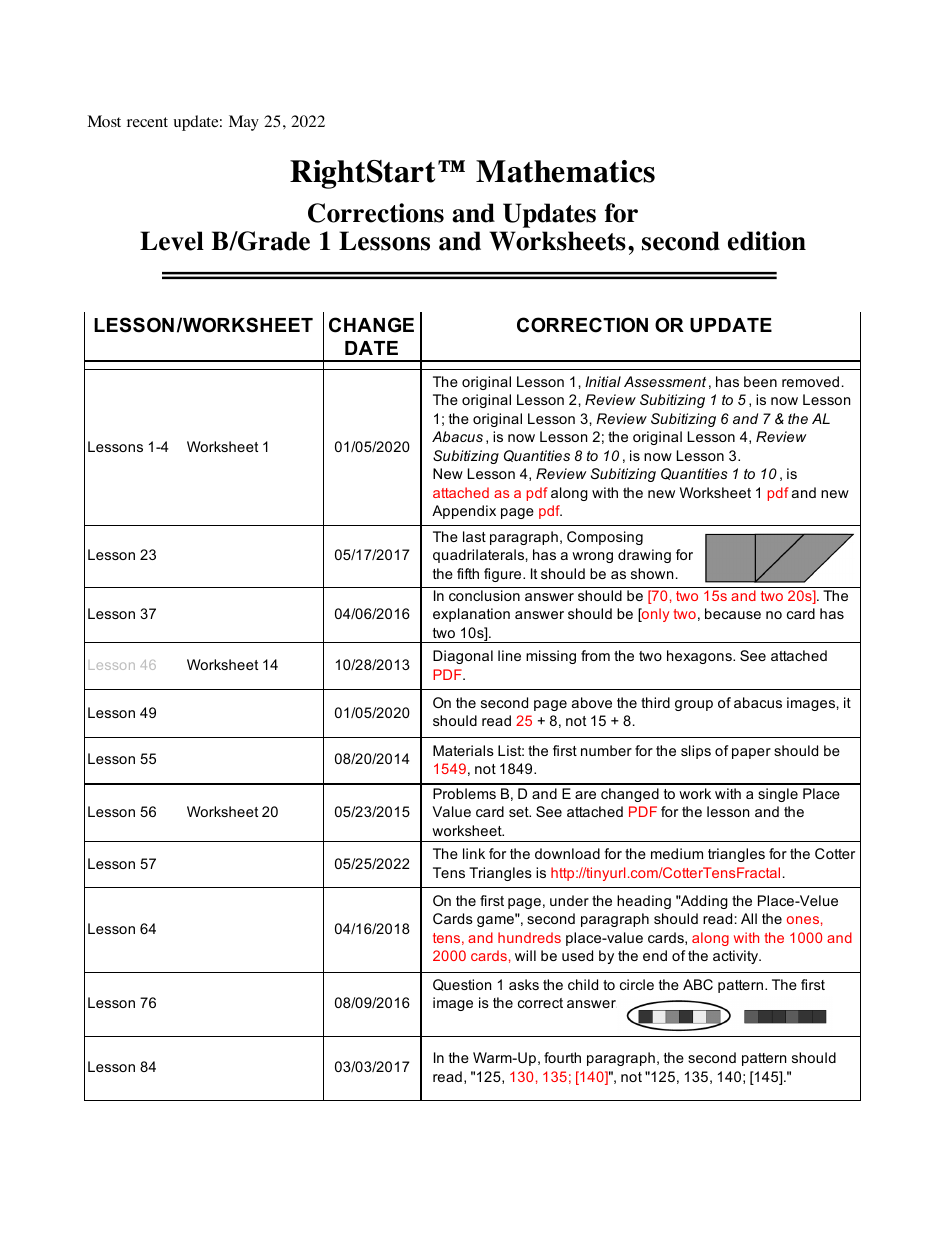 This document has width=952, height=1233. Describe the element at coordinates (733, 613) in the document. I see `because` at that location.
